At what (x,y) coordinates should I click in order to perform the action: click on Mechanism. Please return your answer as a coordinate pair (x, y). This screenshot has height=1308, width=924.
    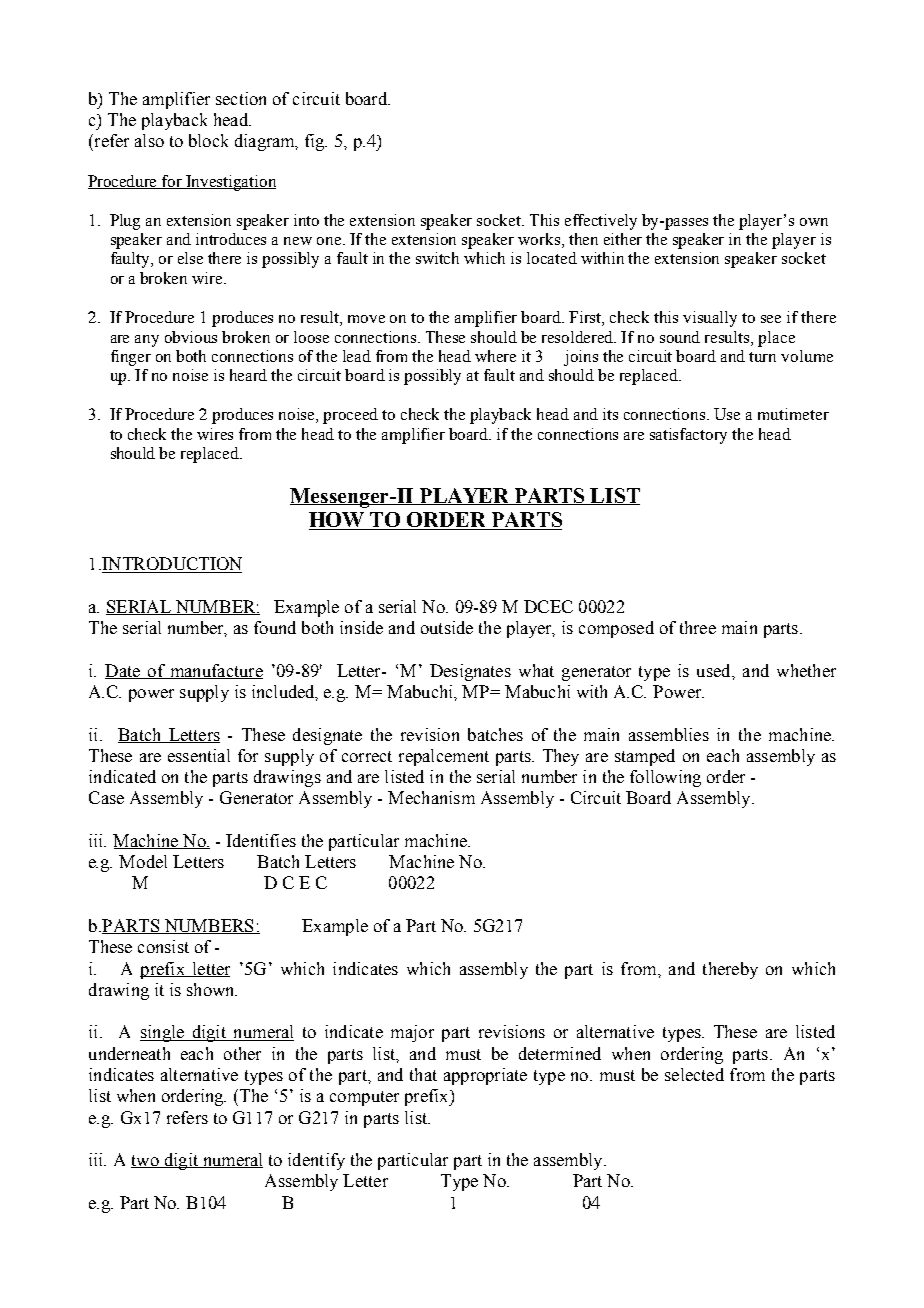
    Looking at the image, I should click on (431, 797).
